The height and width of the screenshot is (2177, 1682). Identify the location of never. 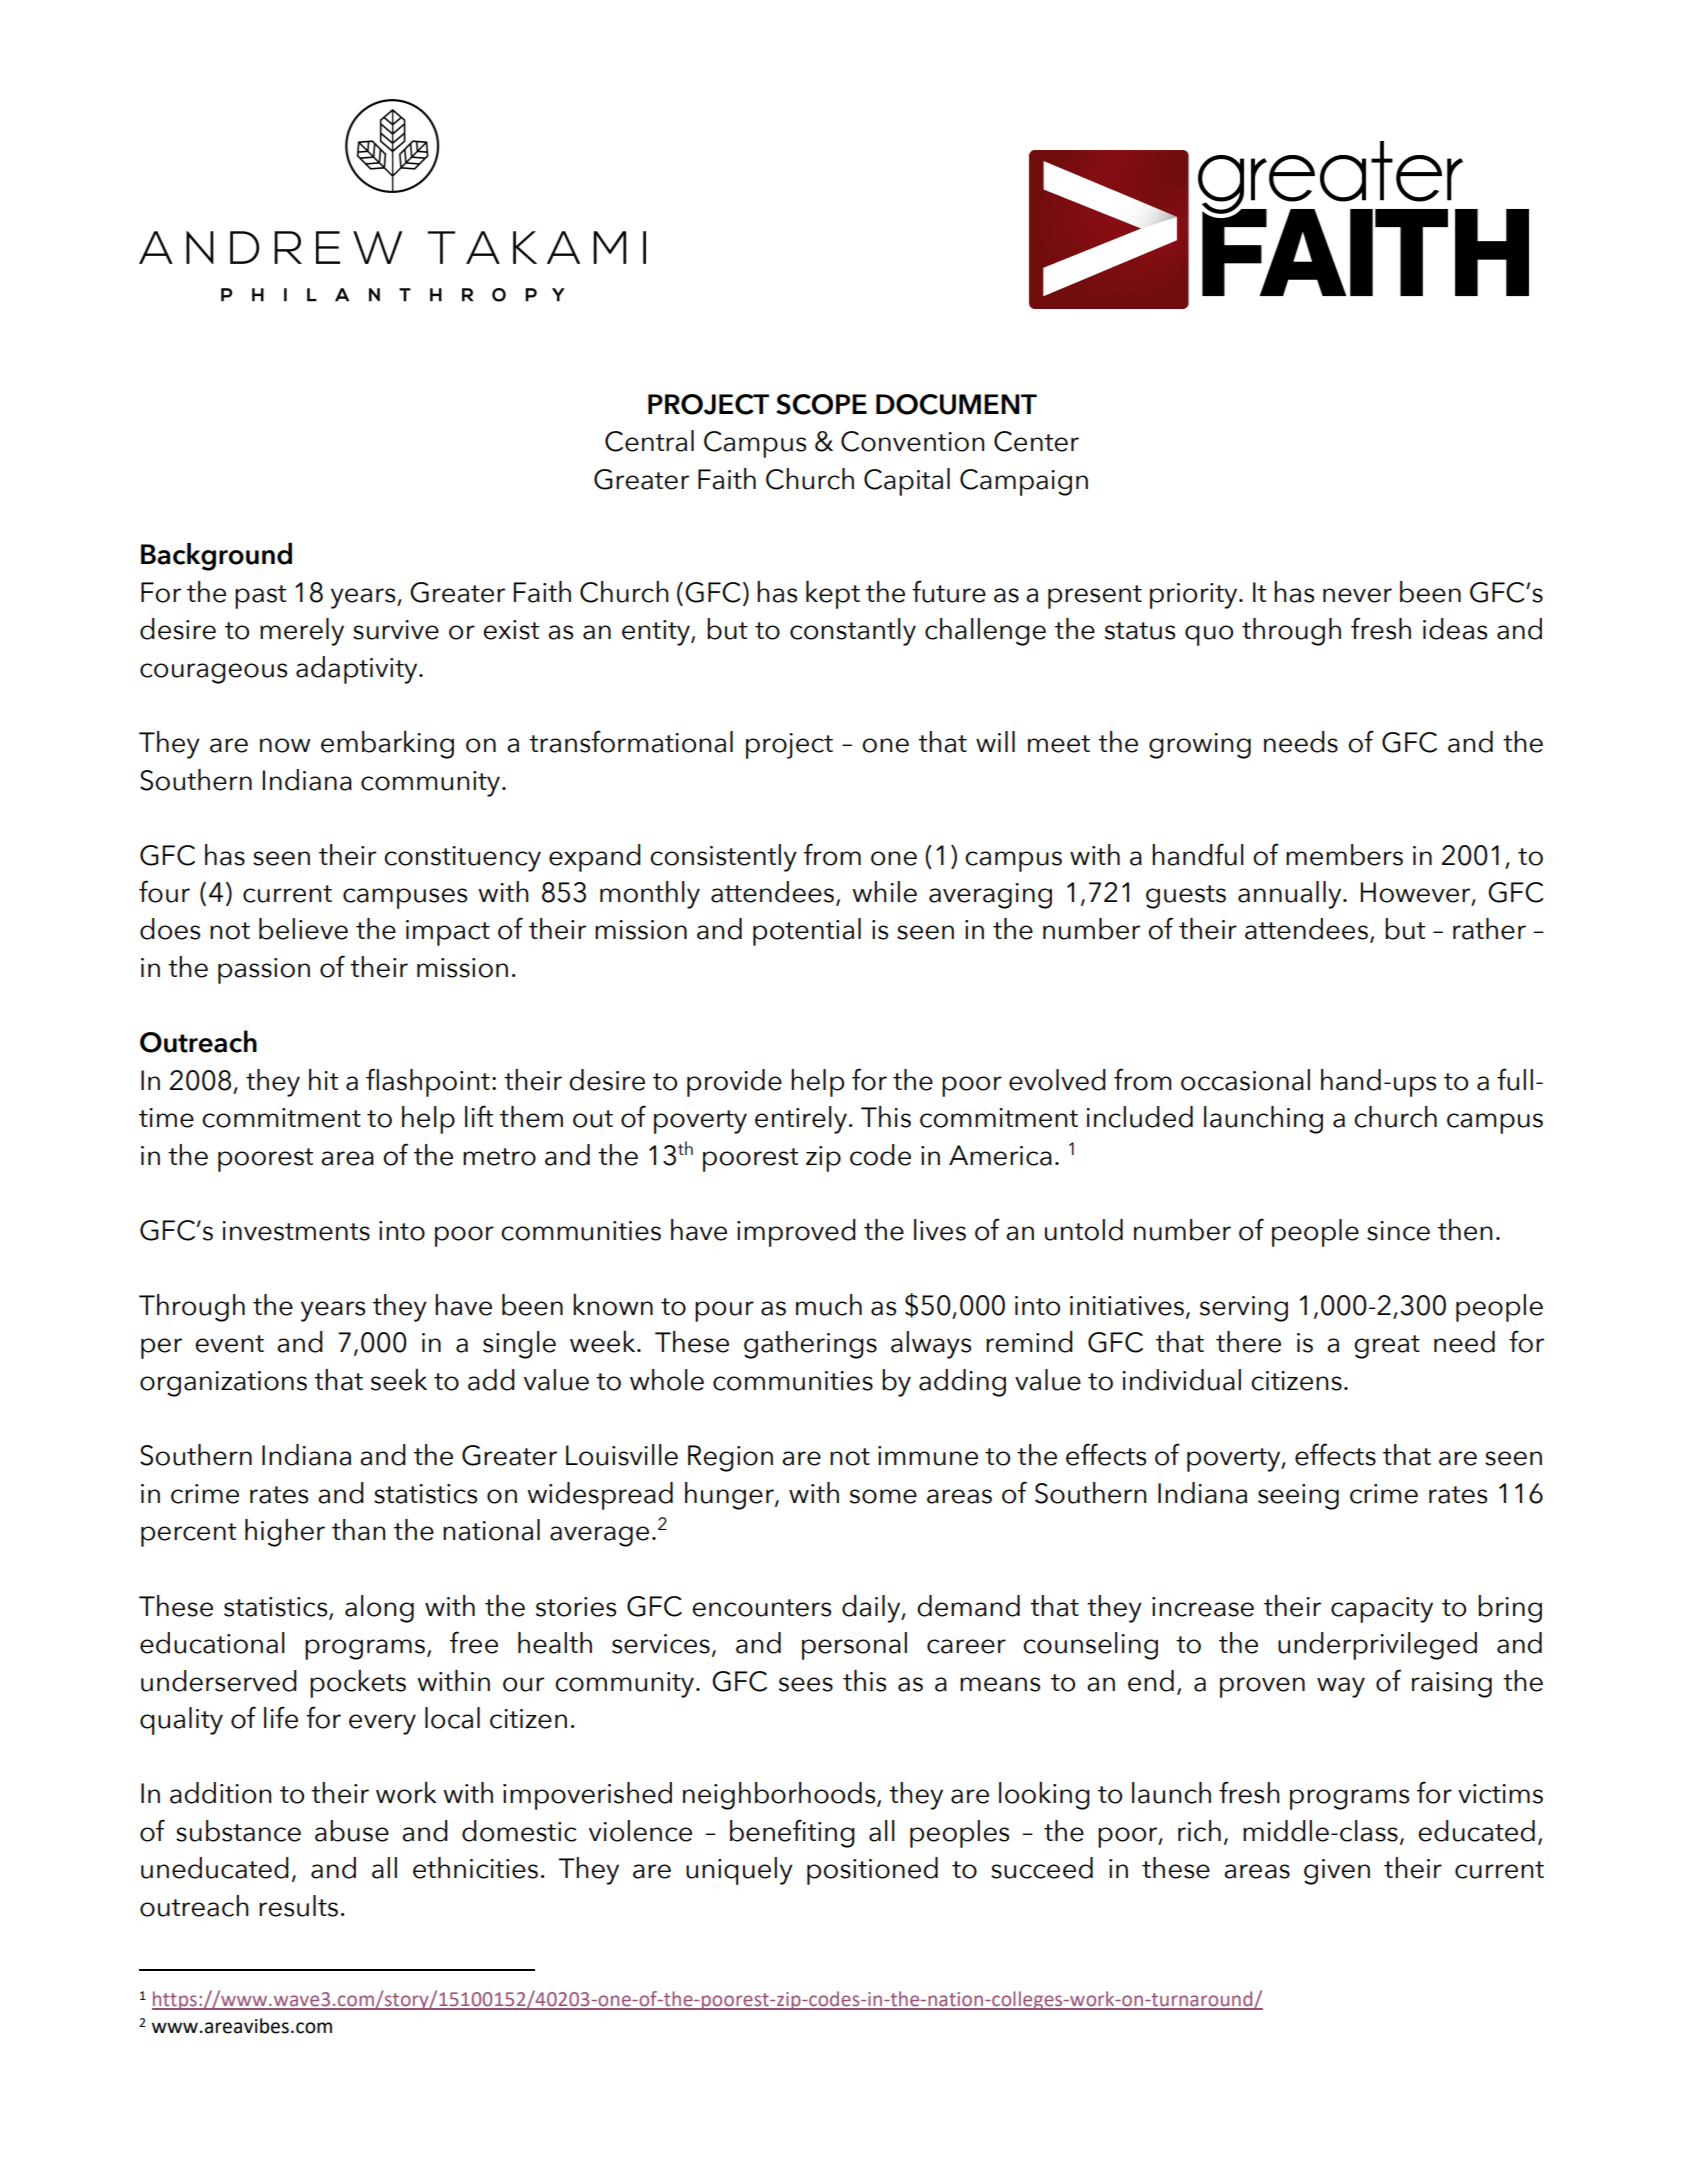
(1357, 595).
